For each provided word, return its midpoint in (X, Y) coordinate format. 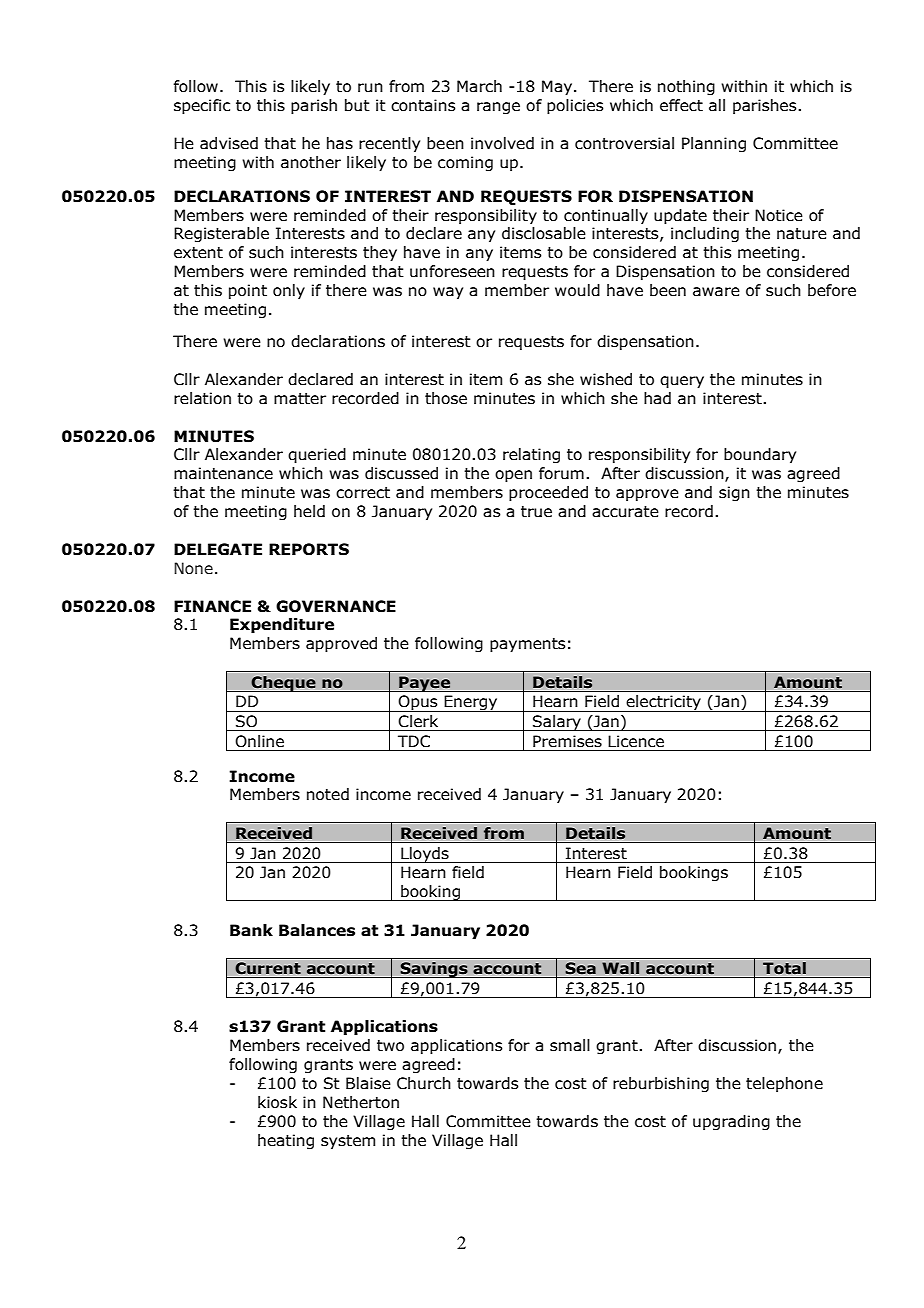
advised (229, 143)
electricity (663, 703)
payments (527, 645)
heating (286, 1141)
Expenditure (282, 625)
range (498, 108)
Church (424, 1083)
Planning (714, 144)
